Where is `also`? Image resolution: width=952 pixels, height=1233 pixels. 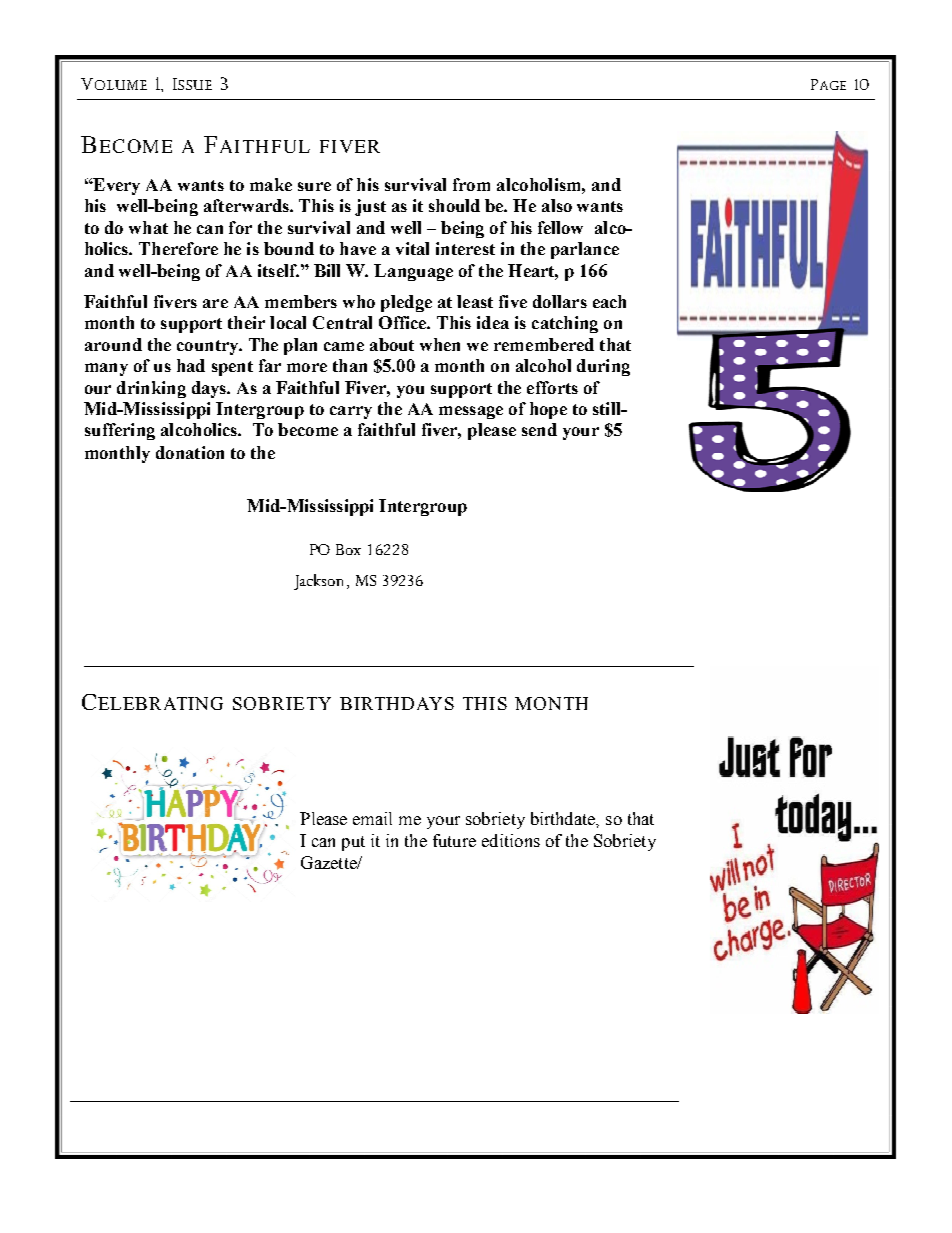
also is located at coordinates (557, 205).
